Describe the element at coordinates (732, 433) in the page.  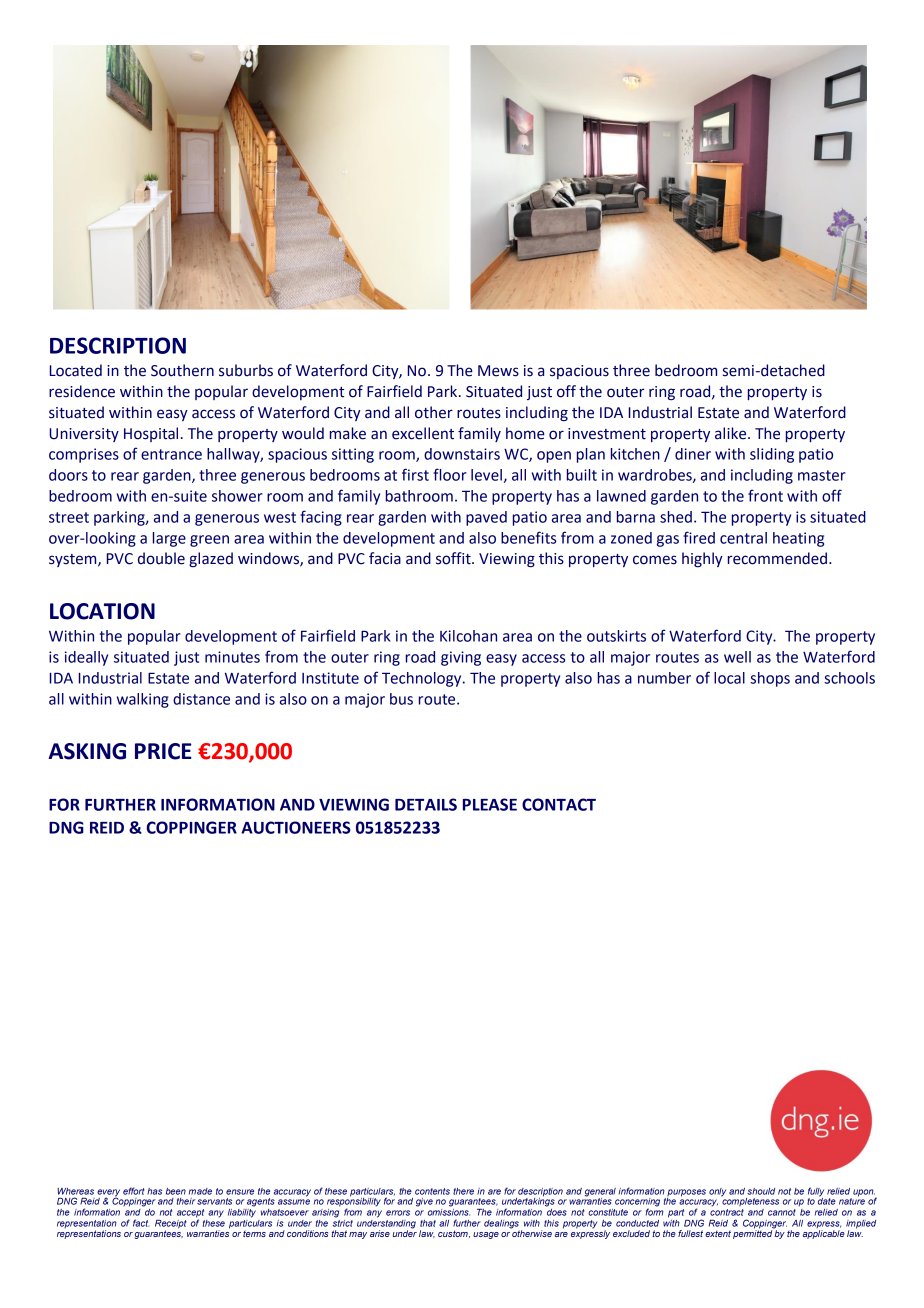
I see `alike` at that location.
